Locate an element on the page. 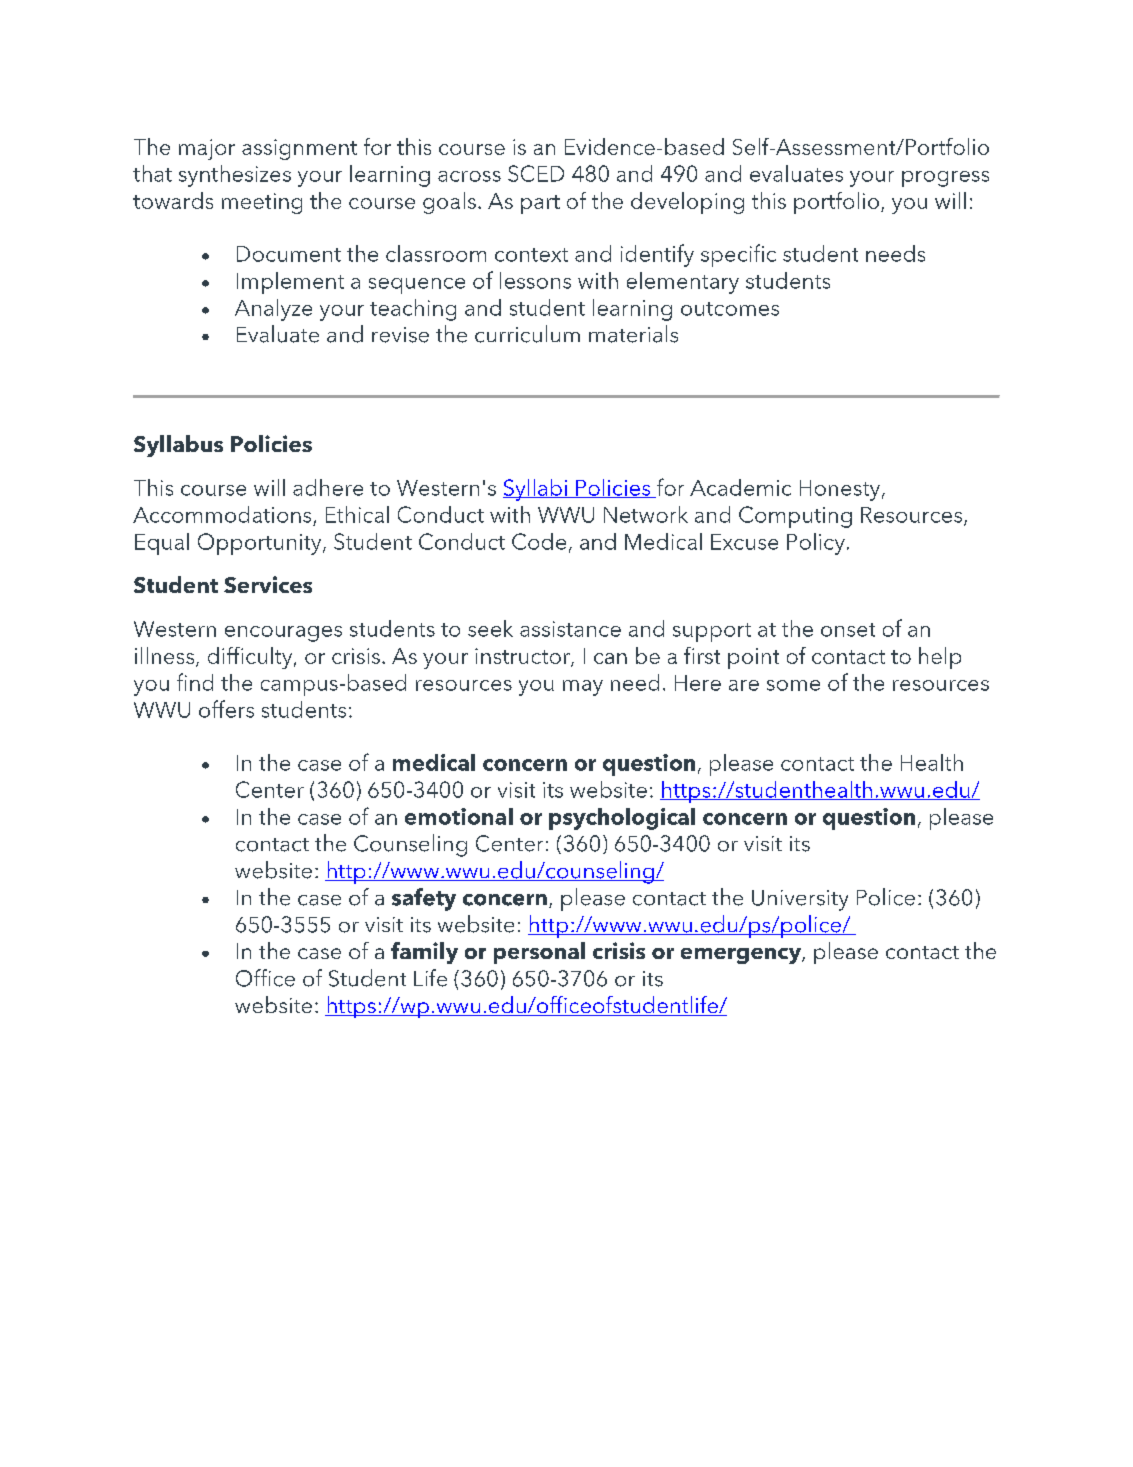  progress is located at coordinates (945, 179).
